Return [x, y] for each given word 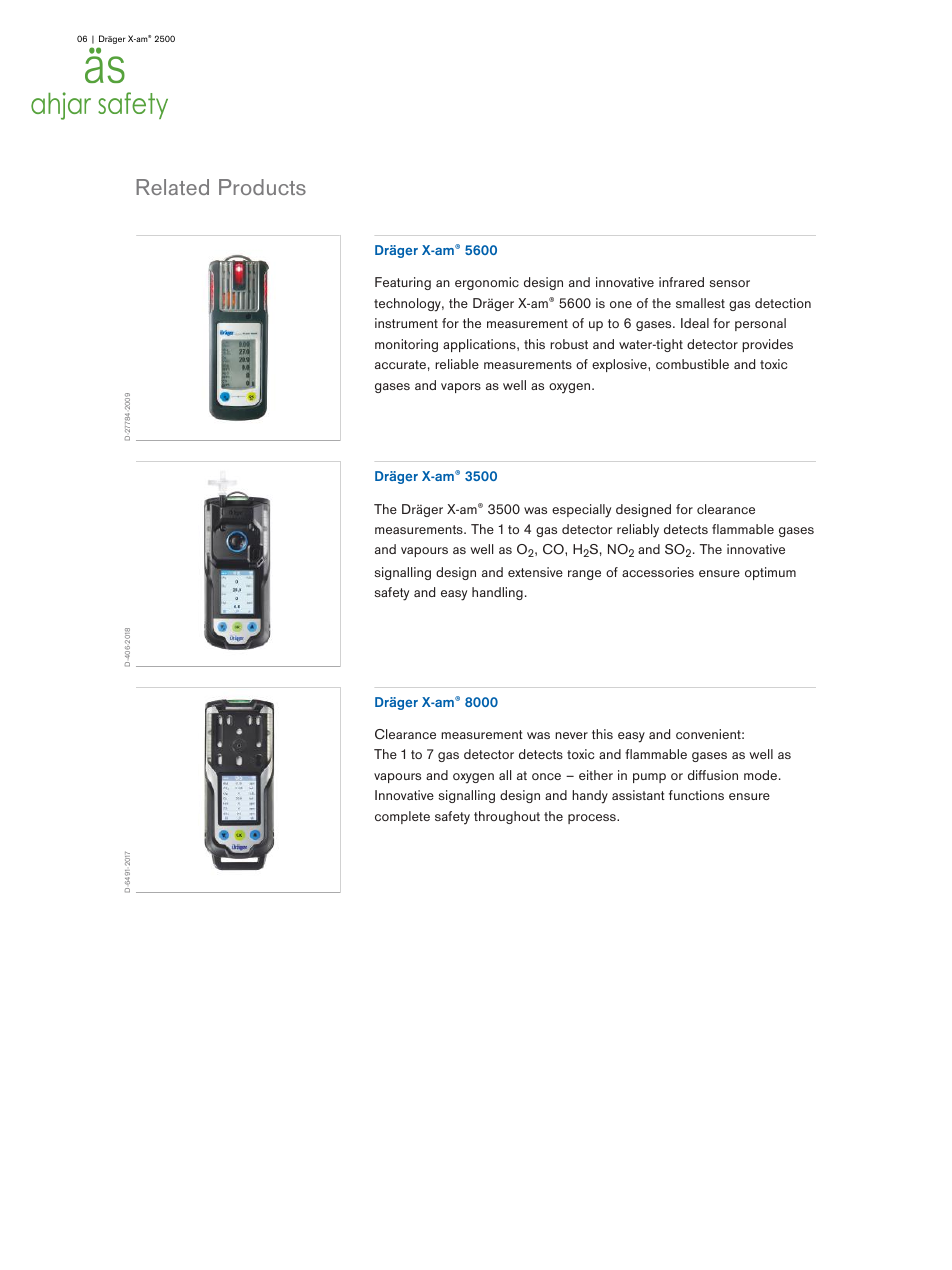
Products [262, 187]
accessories [658, 572]
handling [497, 593]
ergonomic [487, 283]
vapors [461, 388]
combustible [692, 364]
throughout [507, 817]
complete [402, 817]
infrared [681, 282]
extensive [535, 572]
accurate [400, 364]
